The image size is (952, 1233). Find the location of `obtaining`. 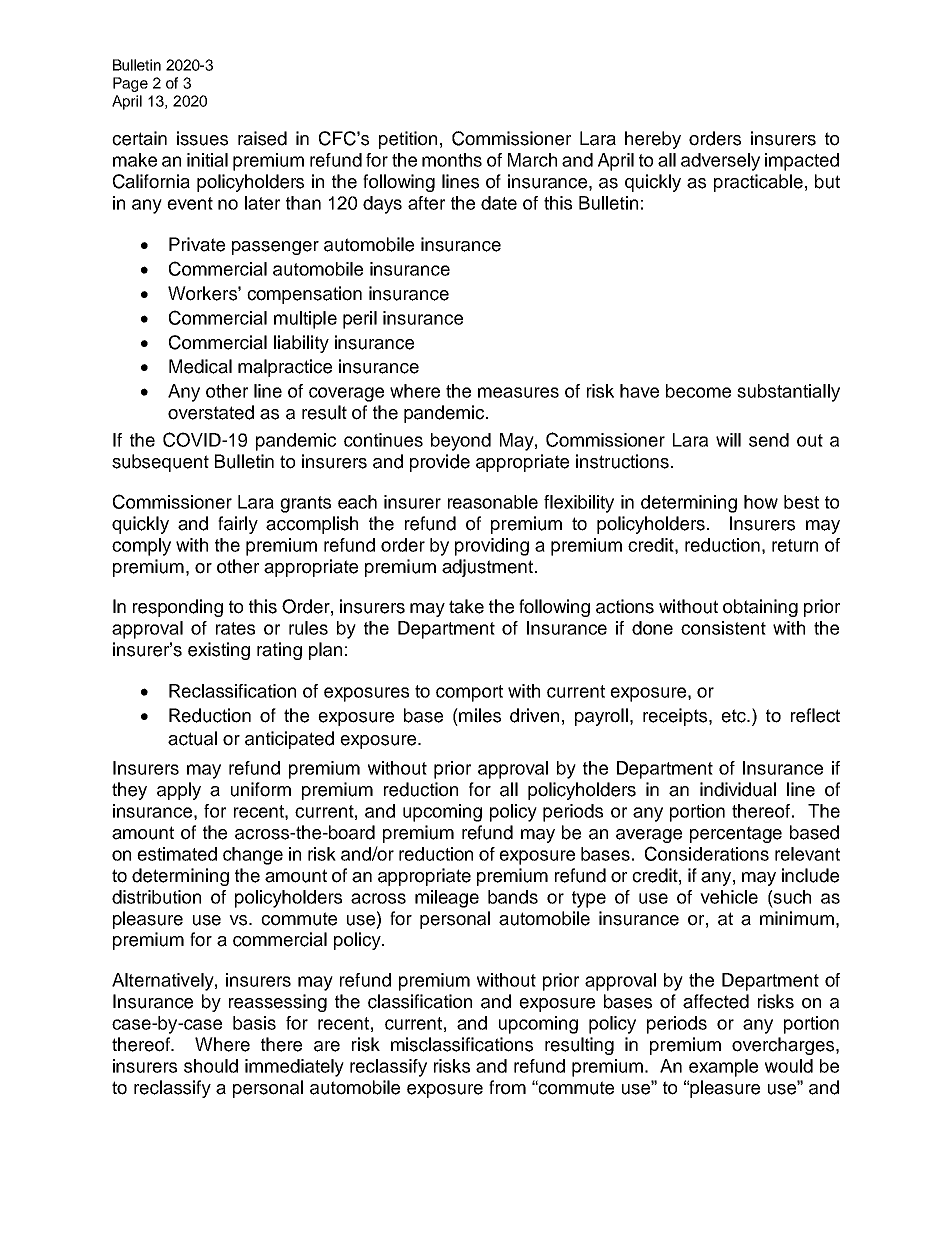

obtaining is located at coordinates (760, 608).
